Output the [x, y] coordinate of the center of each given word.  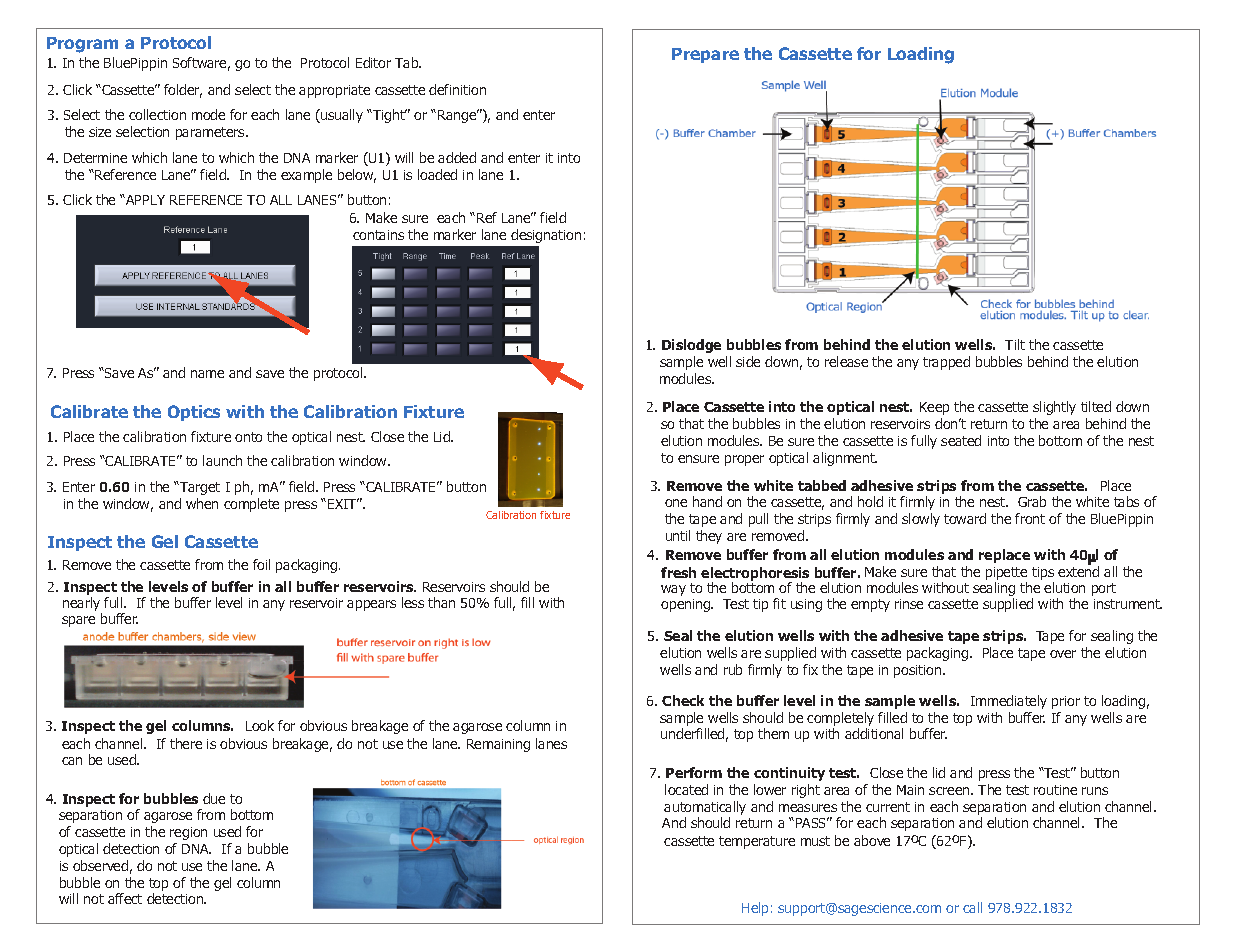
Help [755, 909]
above [872, 840]
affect [125, 898]
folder [183, 91]
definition [457, 89]
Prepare [705, 55]
